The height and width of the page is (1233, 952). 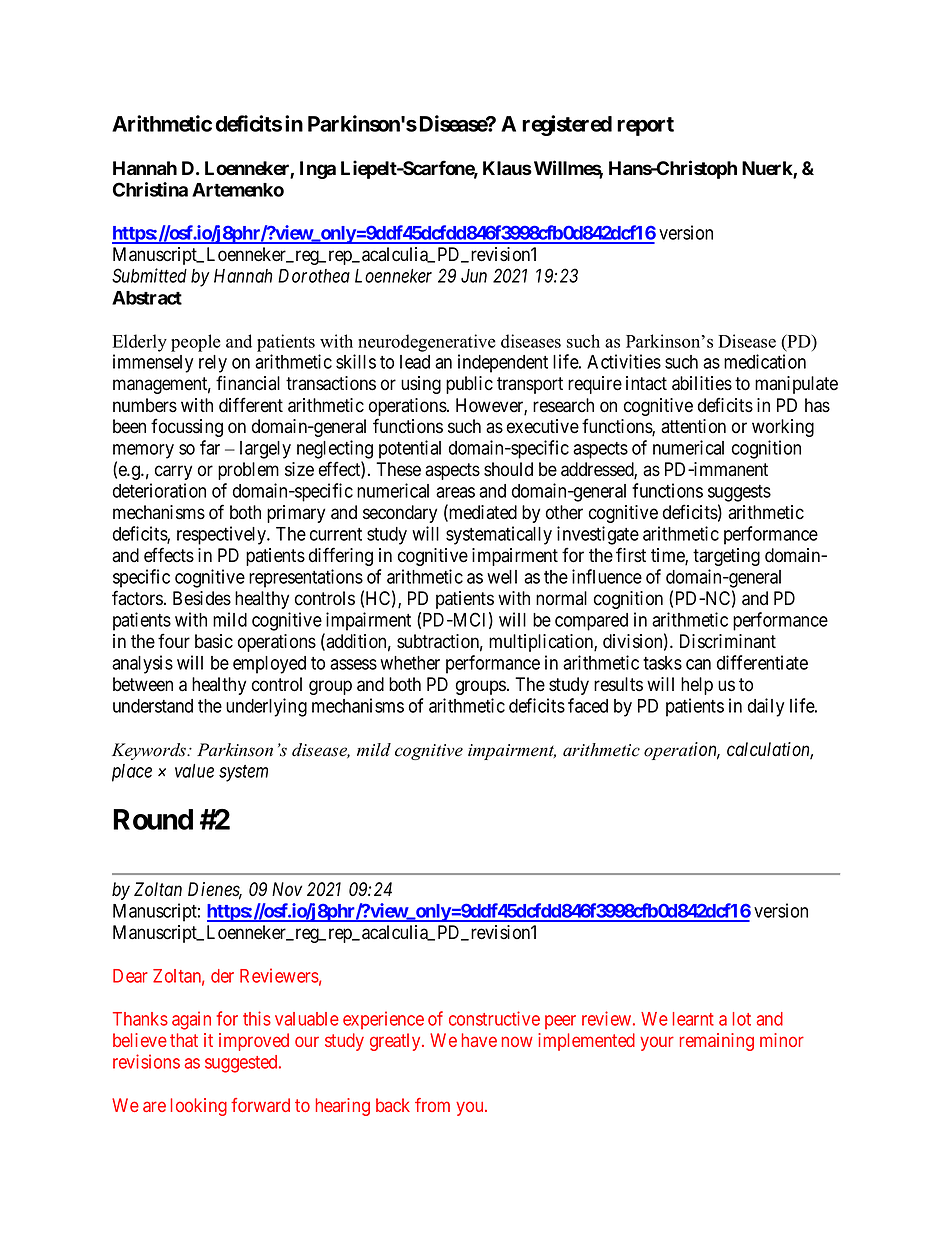 What do you see at coordinates (567, 125) in the page?
I see `registered` at bounding box center [567, 125].
